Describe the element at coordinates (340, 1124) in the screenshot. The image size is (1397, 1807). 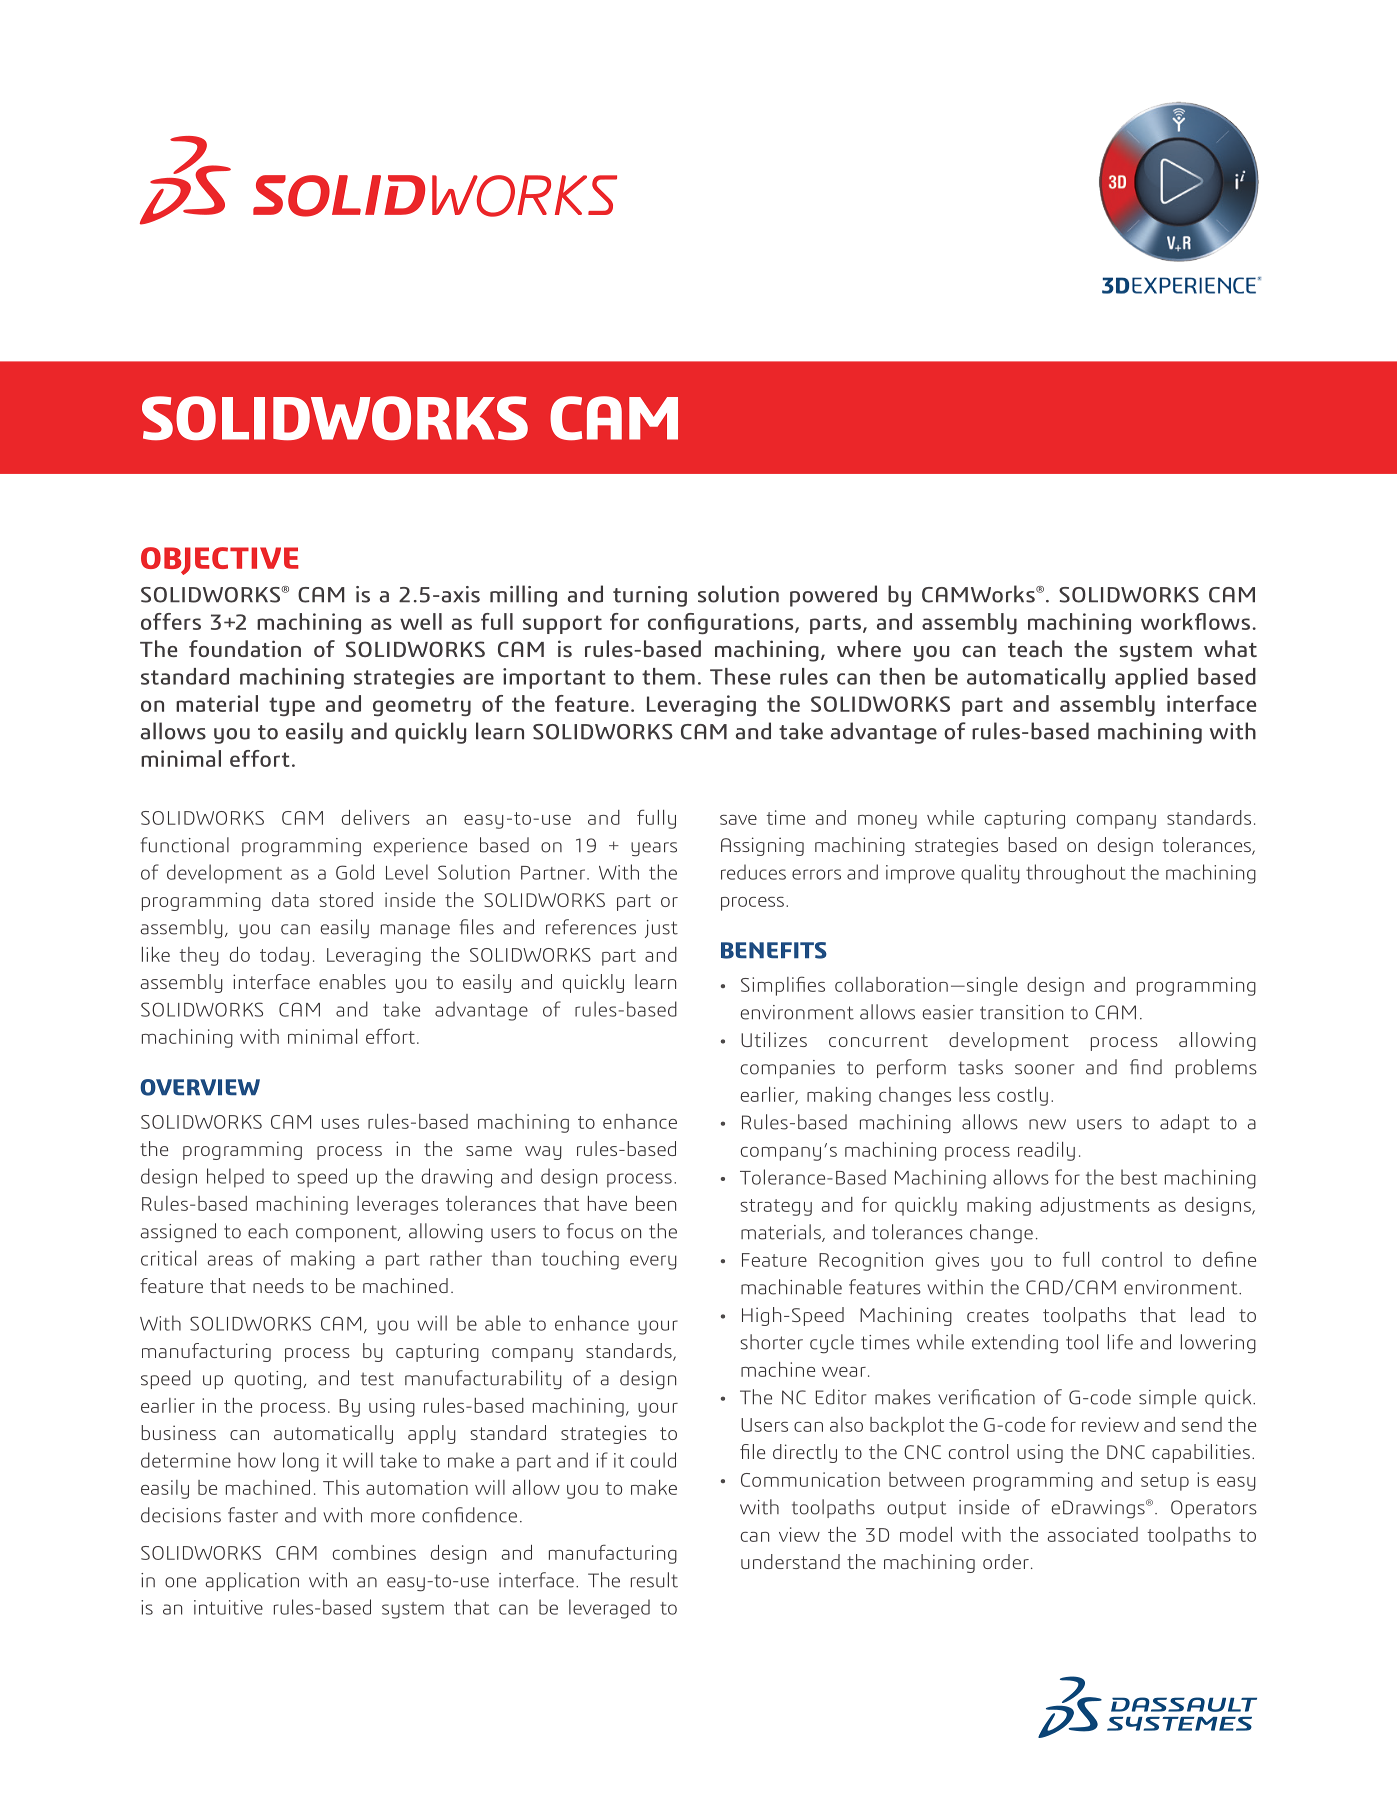
I see `uses` at that location.
